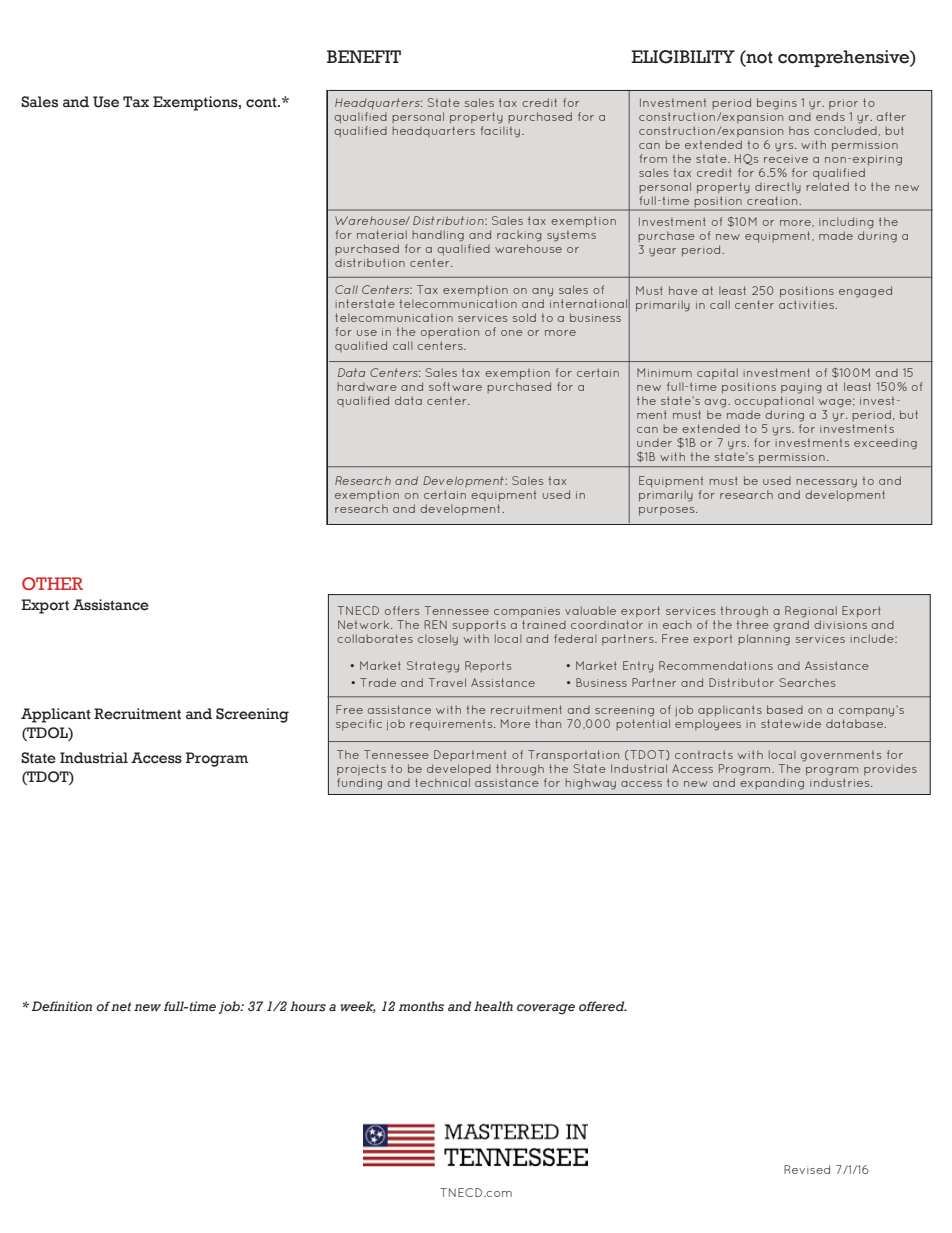 This image has width=952, height=1233. I want to click on grand, so click(791, 626).
